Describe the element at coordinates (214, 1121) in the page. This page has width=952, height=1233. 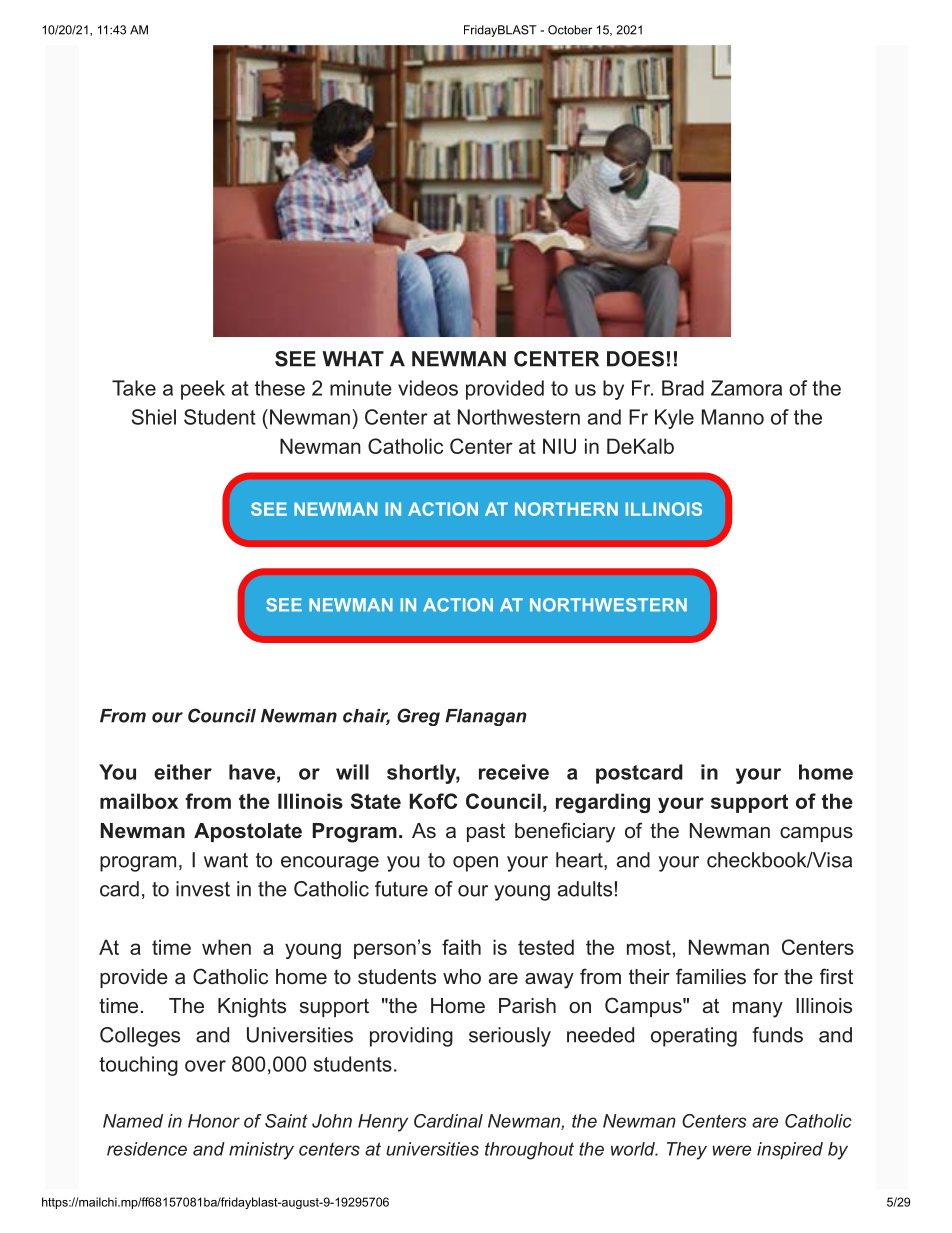
I see `Honor` at that location.
